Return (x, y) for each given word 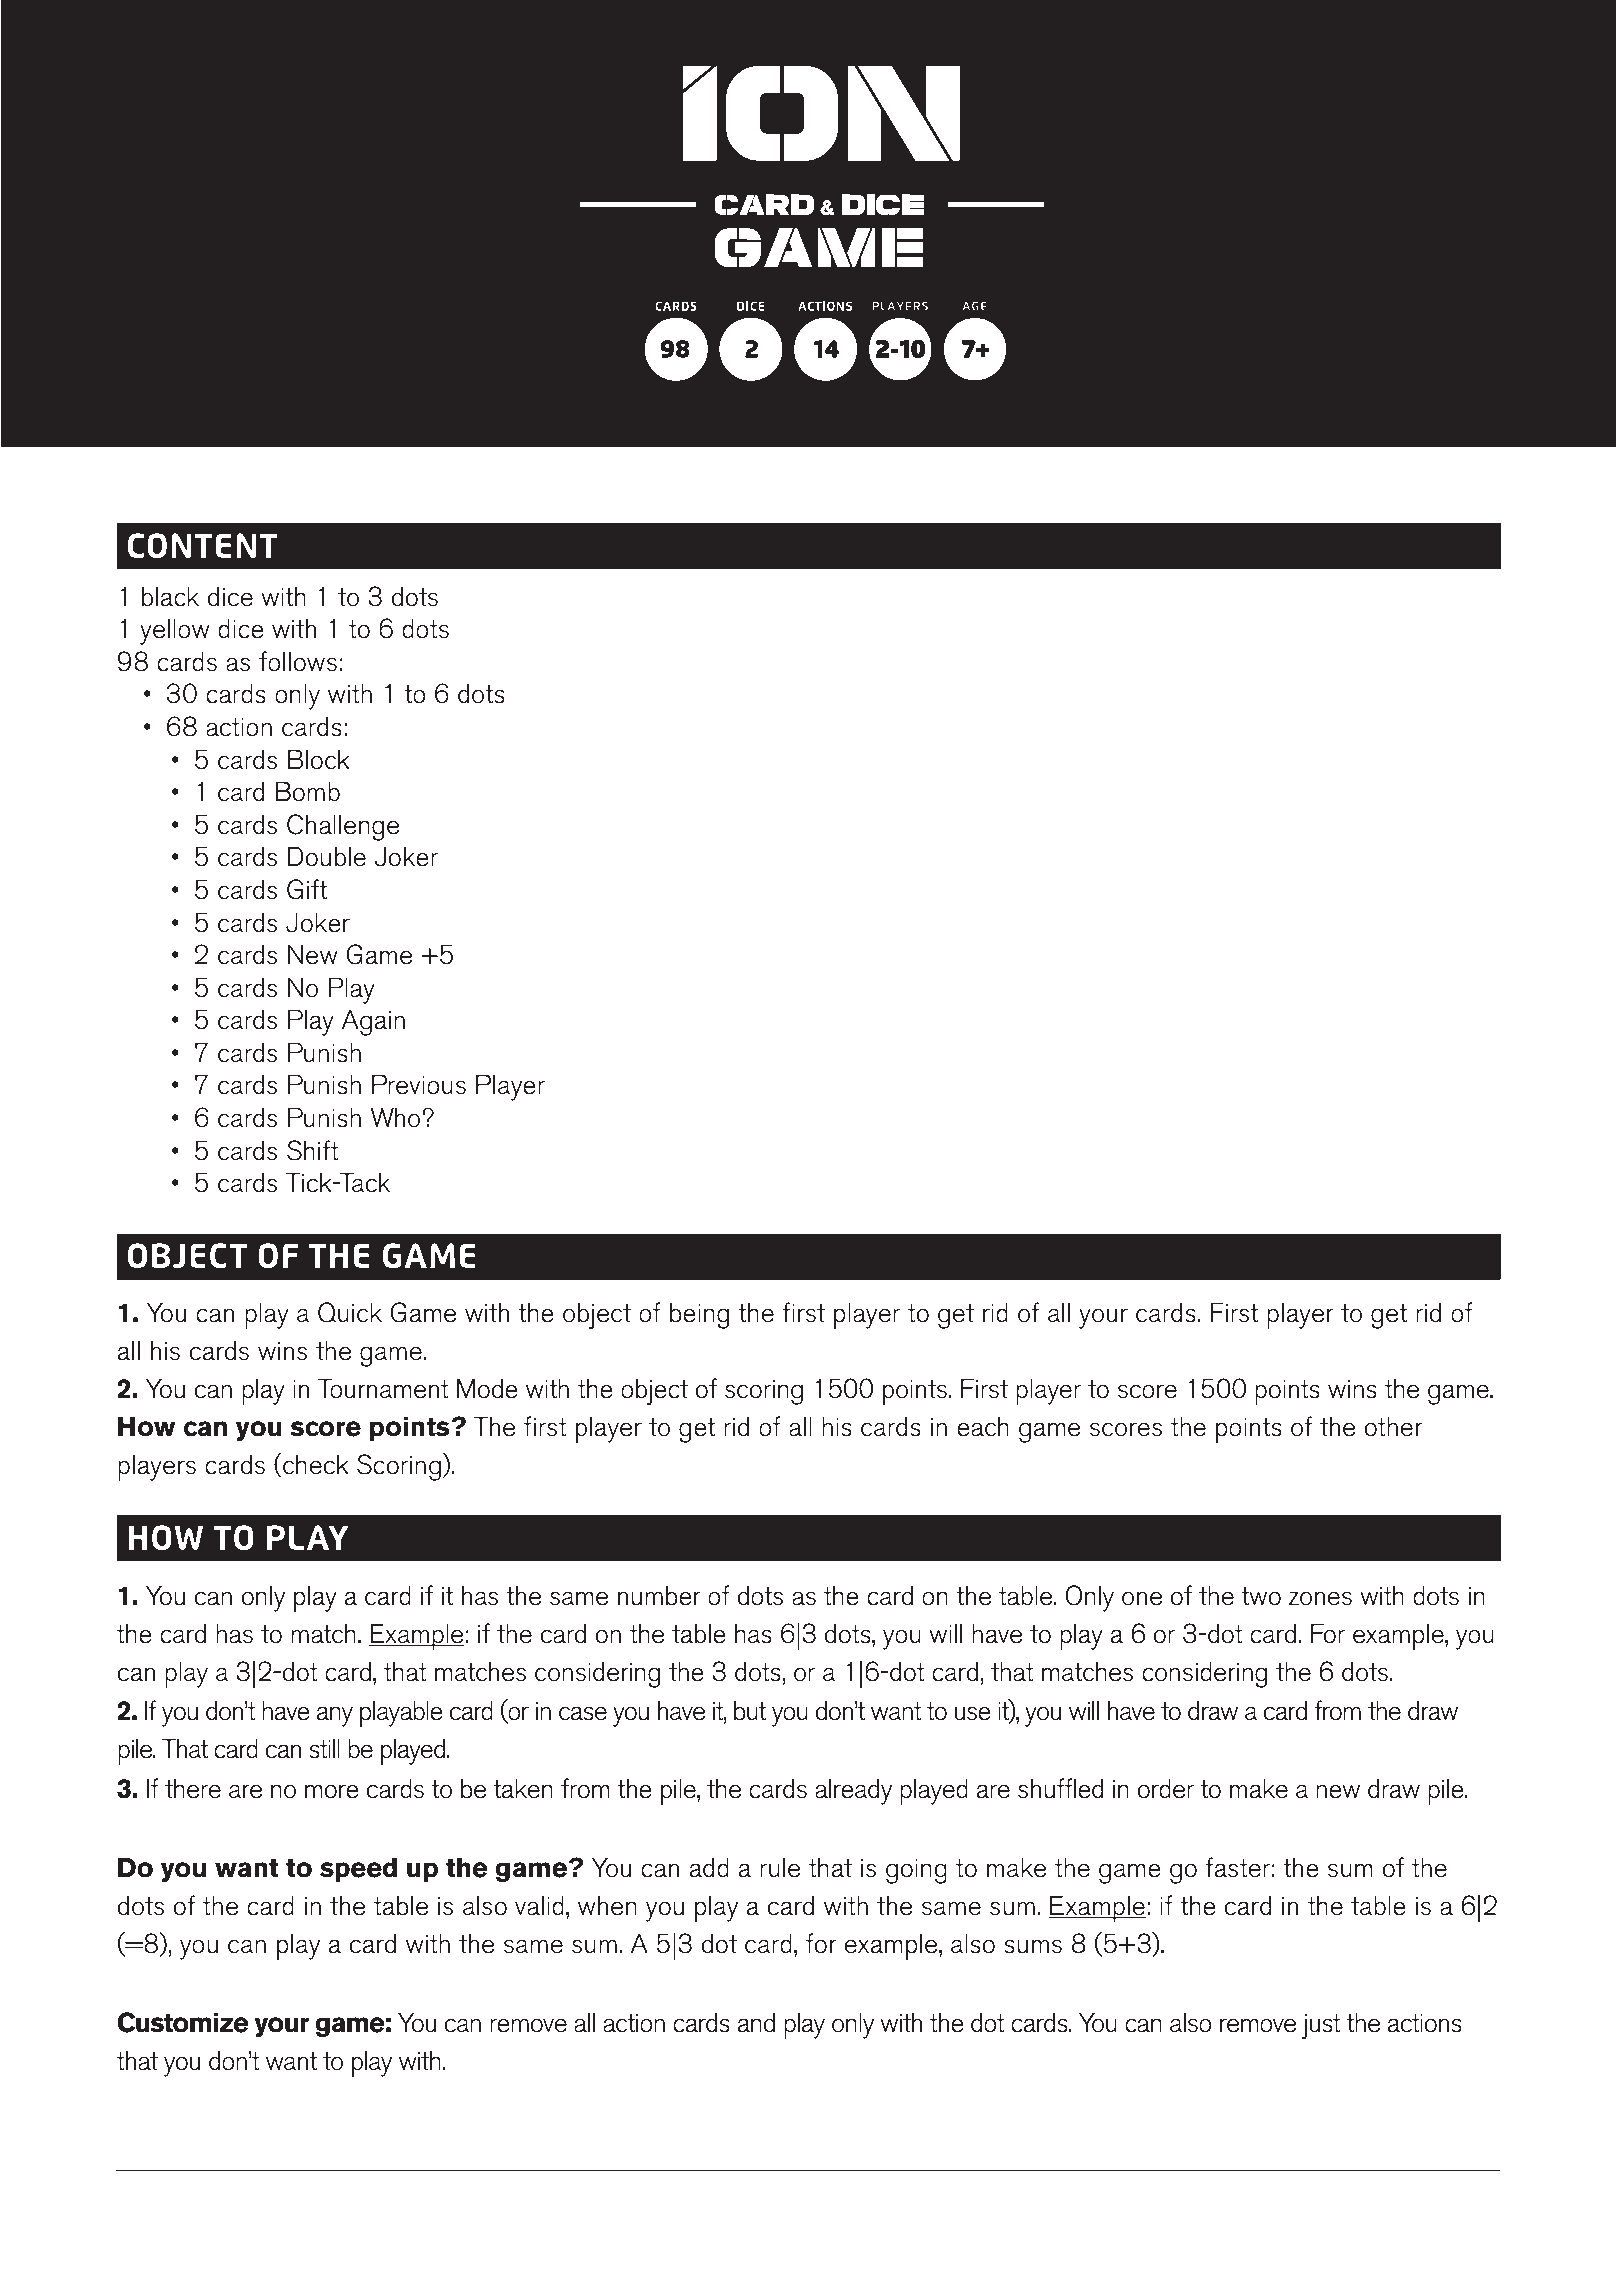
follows (298, 661)
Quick (350, 1312)
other (1393, 1427)
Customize (183, 2022)
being (699, 1316)
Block (319, 760)
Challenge (343, 827)
